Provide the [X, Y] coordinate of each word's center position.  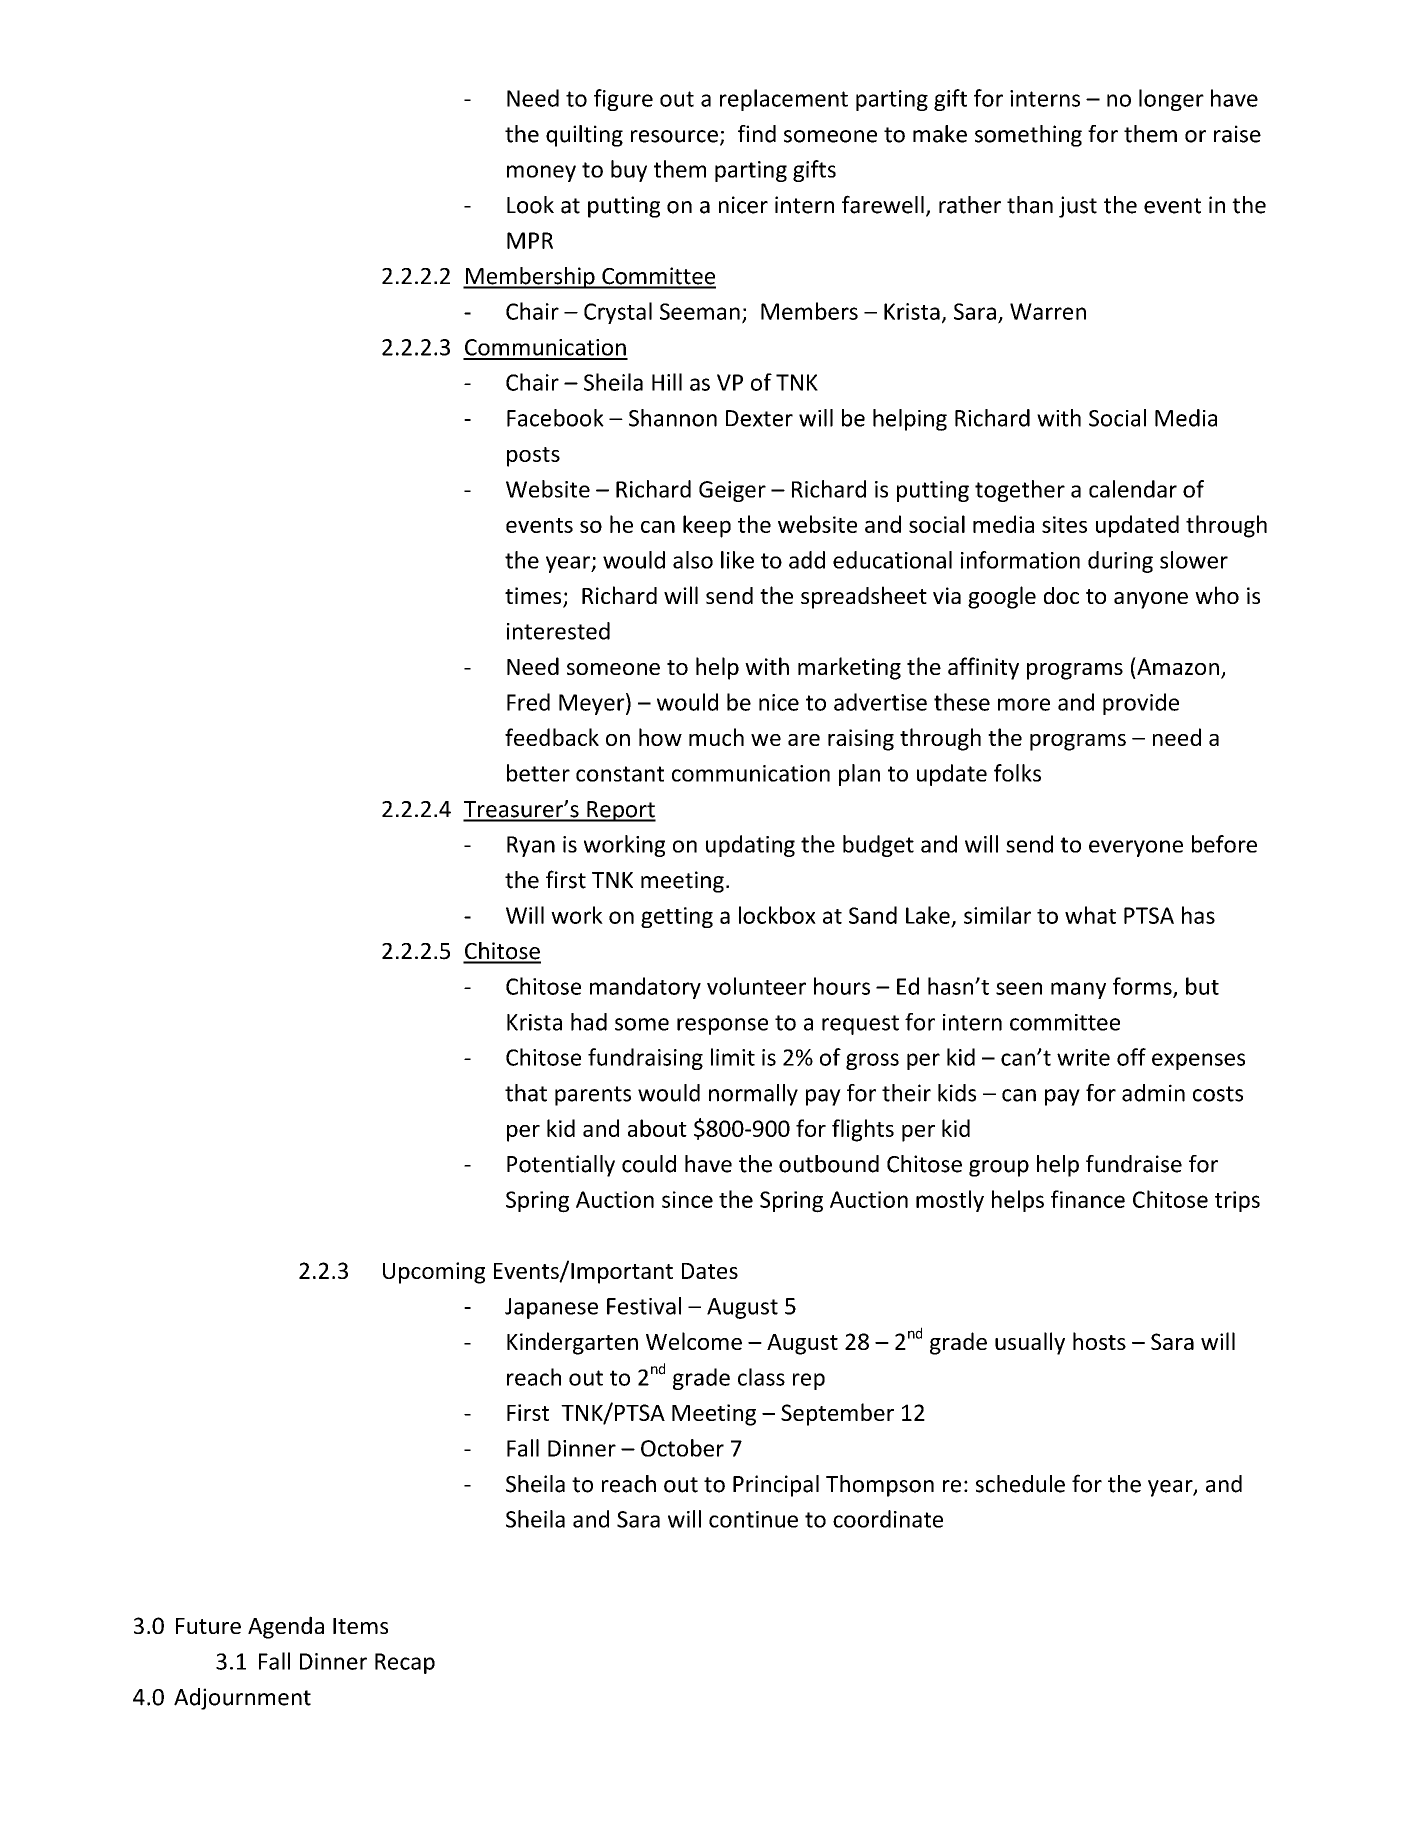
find [757, 134]
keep [707, 526]
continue [753, 1519]
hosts [1099, 1341]
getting [677, 917]
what [1090, 915]
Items [360, 1626]
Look [530, 205]
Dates [710, 1271]
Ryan [531, 846]
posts [533, 457]
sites [1064, 524]
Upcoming [434, 1273]
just [1078, 207]
